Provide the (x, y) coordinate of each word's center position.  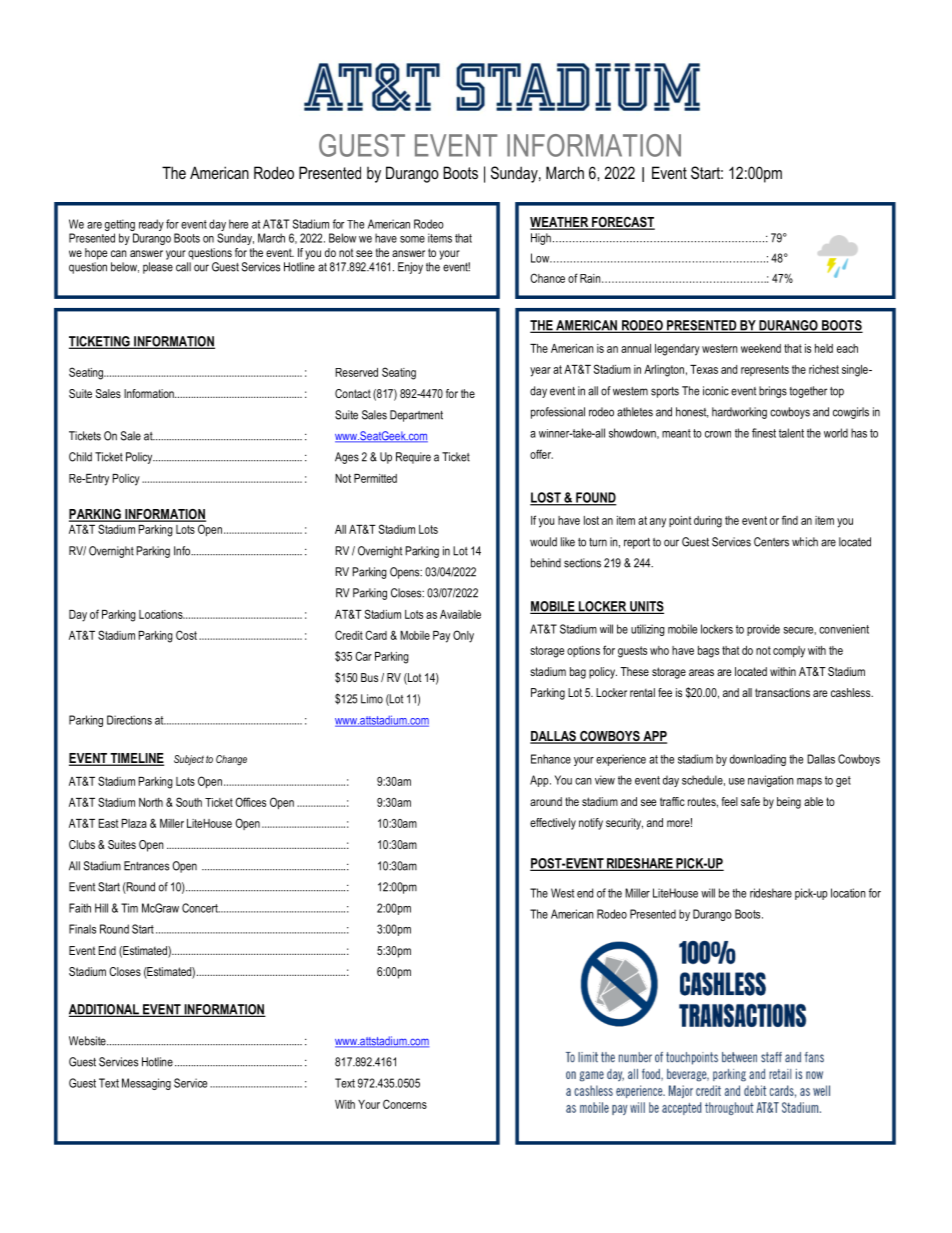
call (183, 267)
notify (591, 824)
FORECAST (622, 223)
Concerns (405, 1104)
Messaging (146, 1084)
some (412, 239)
